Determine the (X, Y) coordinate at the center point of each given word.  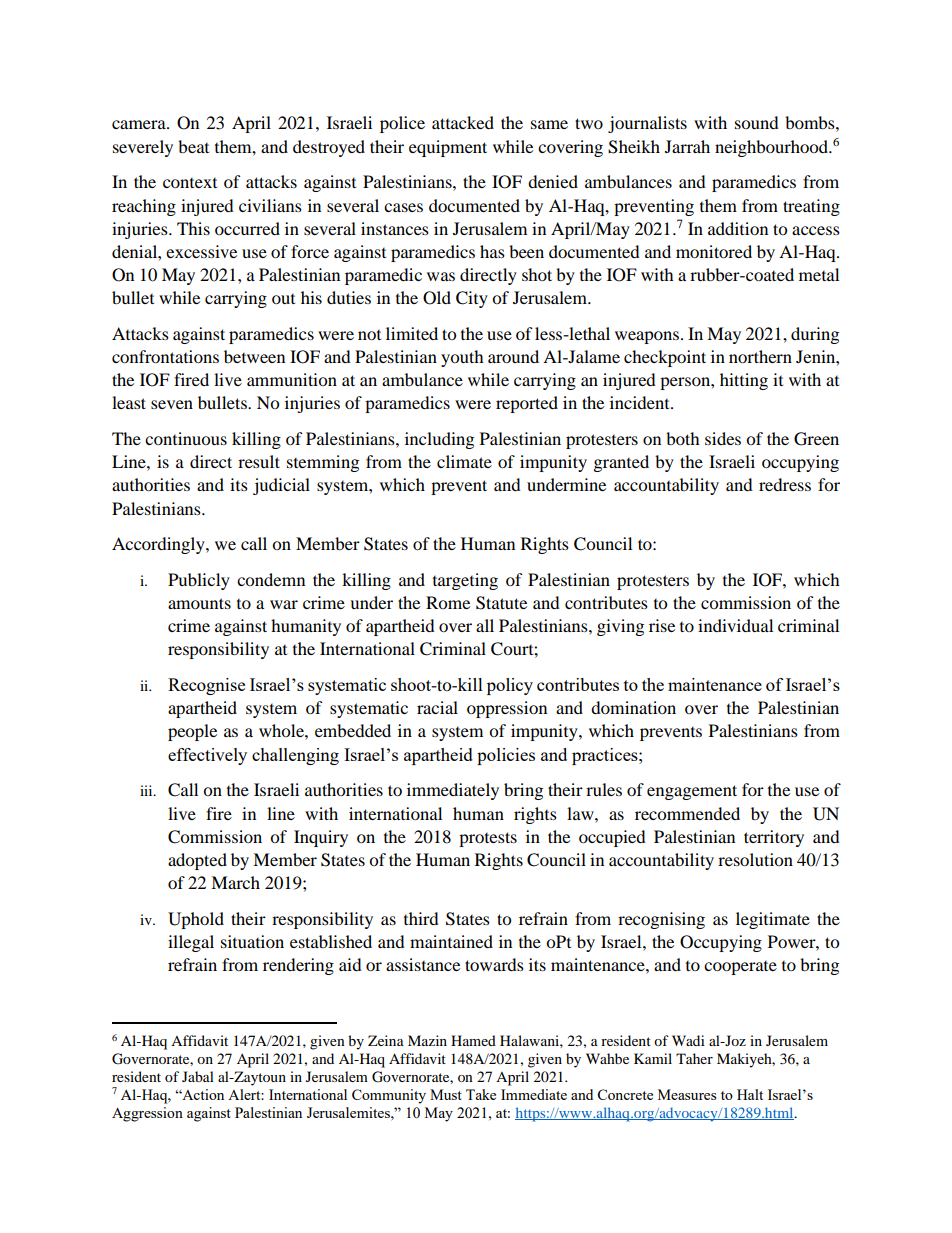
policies (506, 756)
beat (193, 146)
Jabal (198, 1076)
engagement (692, 792)
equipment (448, 148)
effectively (207, 756)
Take (481, 1094)
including (439, 440)
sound (757, 122)
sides (723, 438)
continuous (186, 438)
